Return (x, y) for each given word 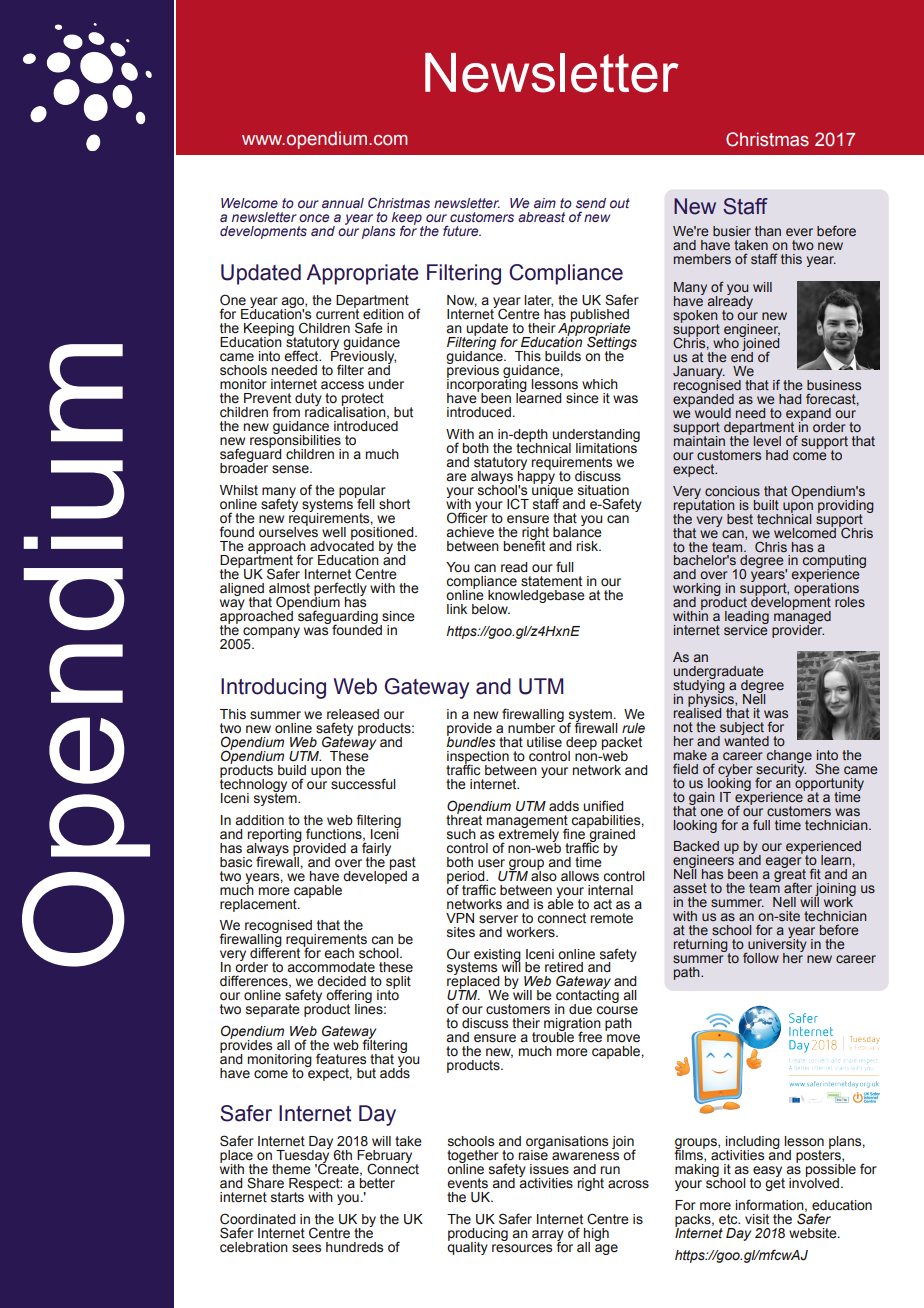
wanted (746, 739)
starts (287, 1197)
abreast (541, 217)
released (353, 714)
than (768, 231)
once (314, 218)
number (531, 728)
